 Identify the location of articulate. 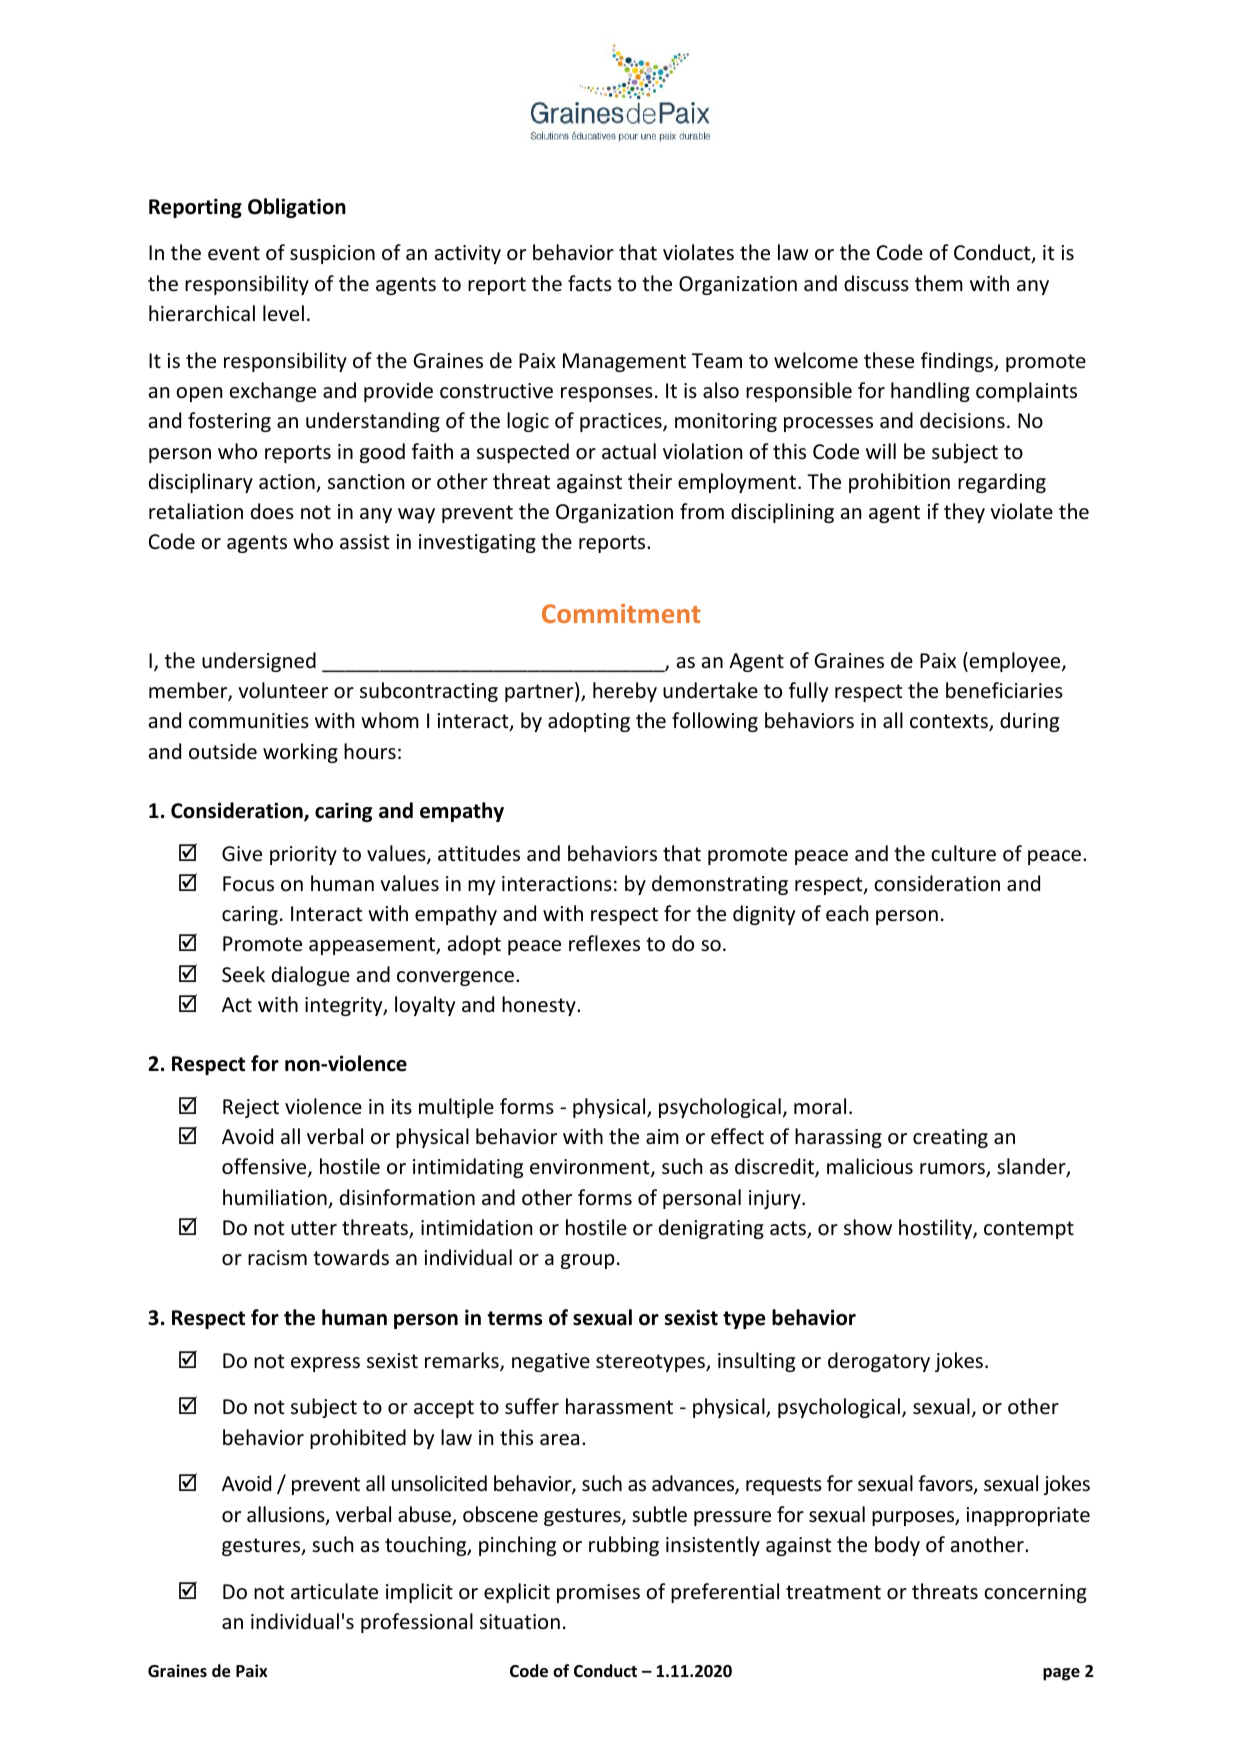
(334, 1591).
